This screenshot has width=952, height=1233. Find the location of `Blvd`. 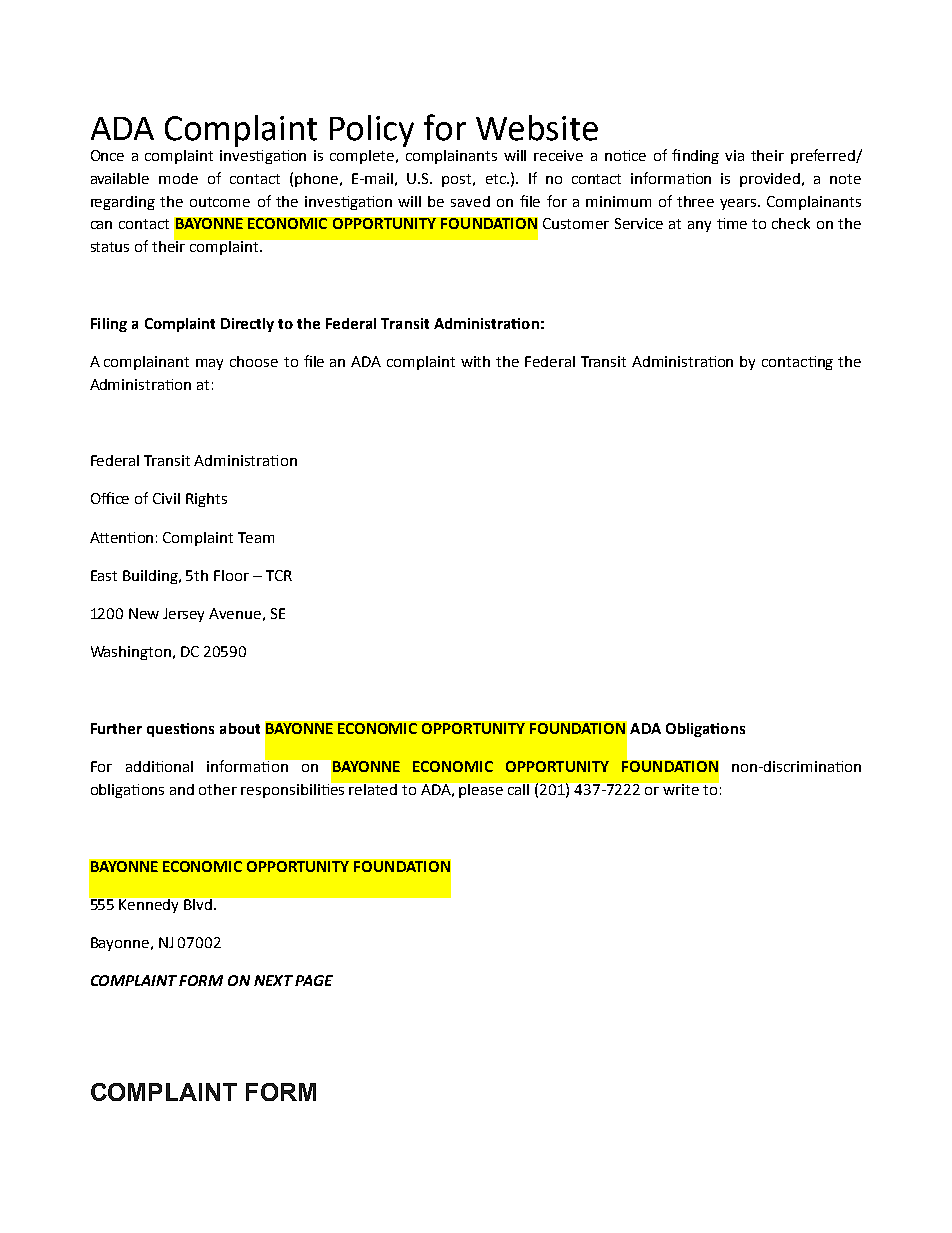

Blvd is located at coordinates (199, 904).
